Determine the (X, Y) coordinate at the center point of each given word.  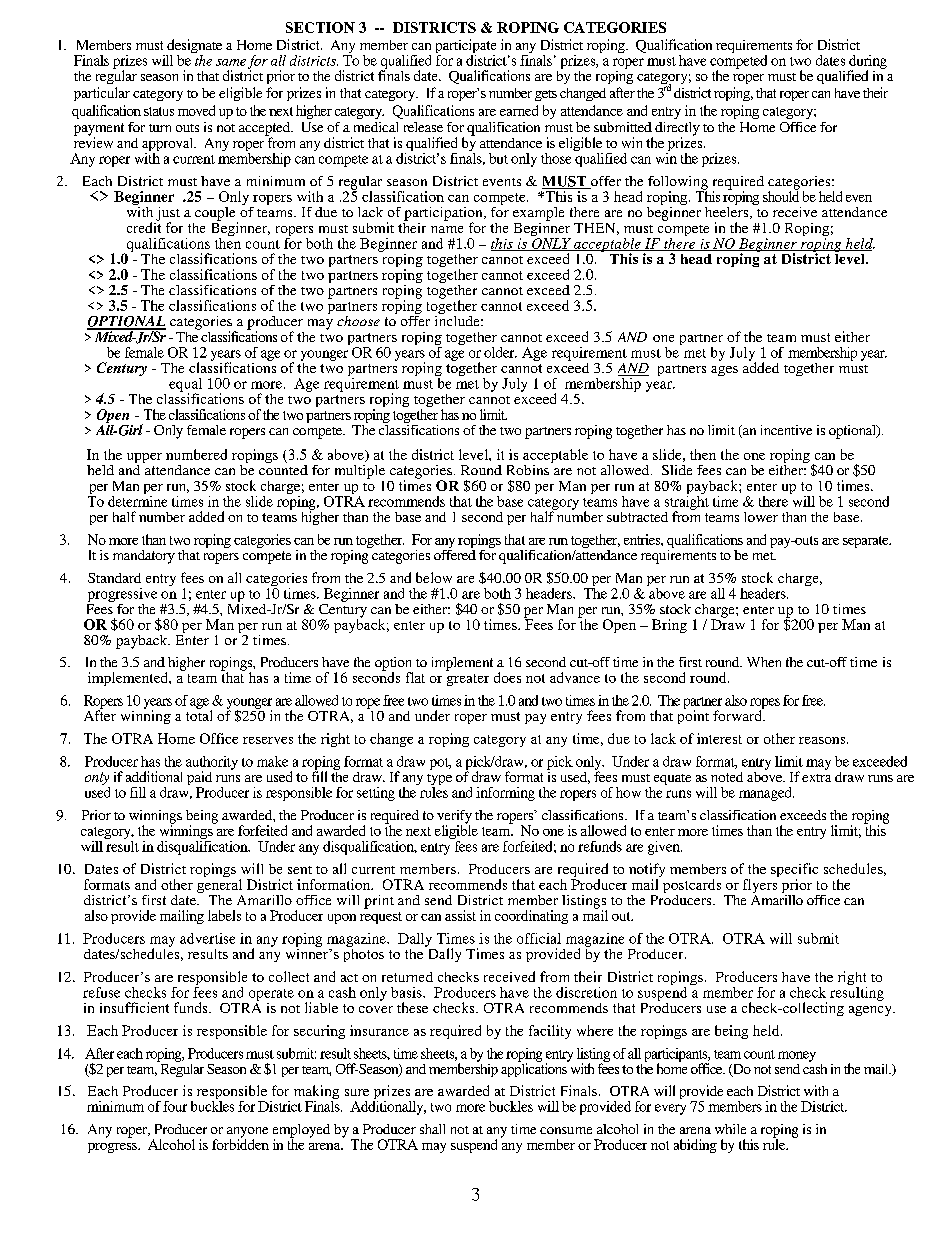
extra (816, 778)
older (500, 352)
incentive (786, 430)
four (175, 1106)
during (868, 63)
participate (466, 47)
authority (212, 764)
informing (505, 794)
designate (194, 47)
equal (185, 386)
